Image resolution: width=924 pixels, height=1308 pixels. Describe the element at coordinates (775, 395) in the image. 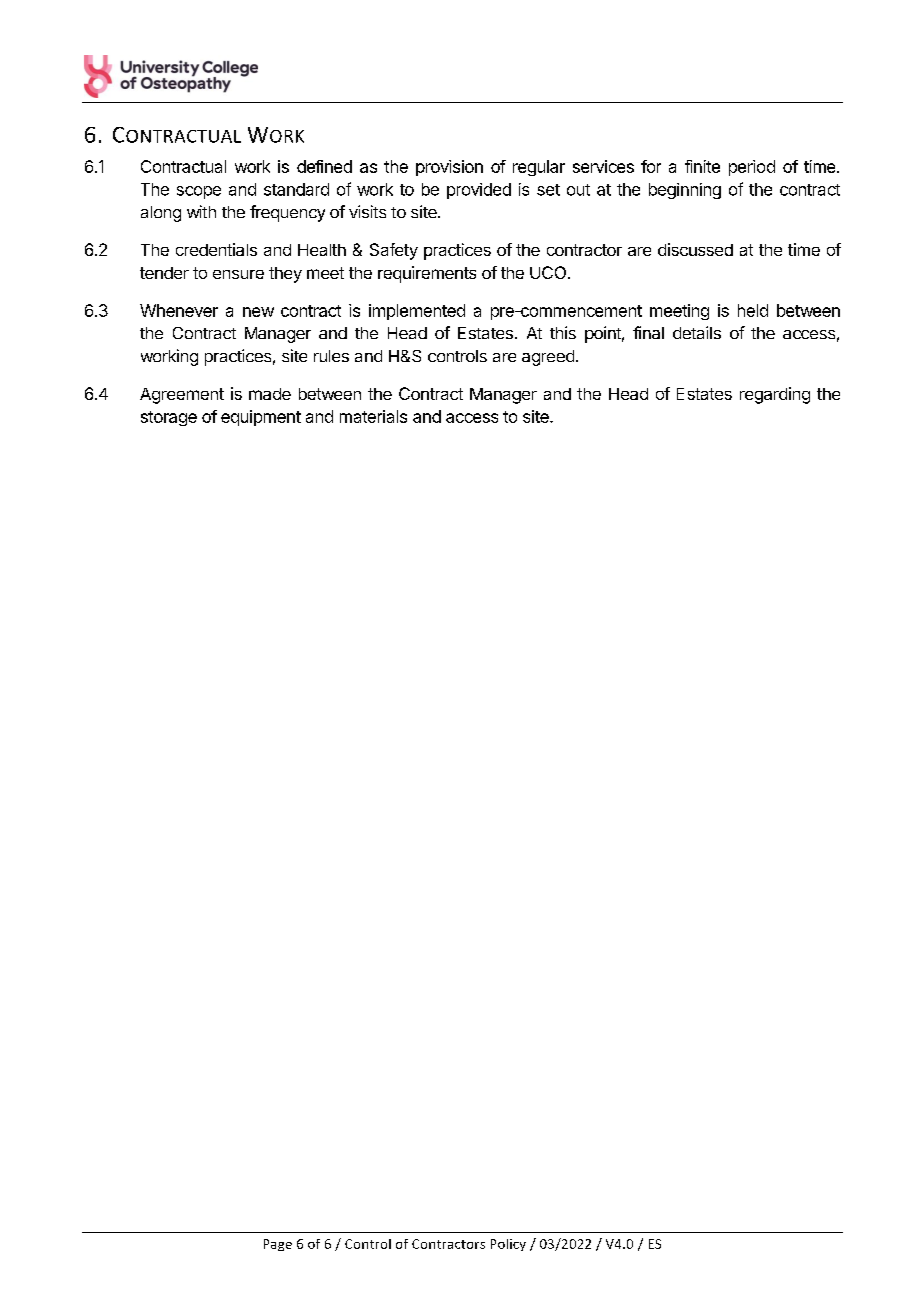

I see `regarding` at that location.
